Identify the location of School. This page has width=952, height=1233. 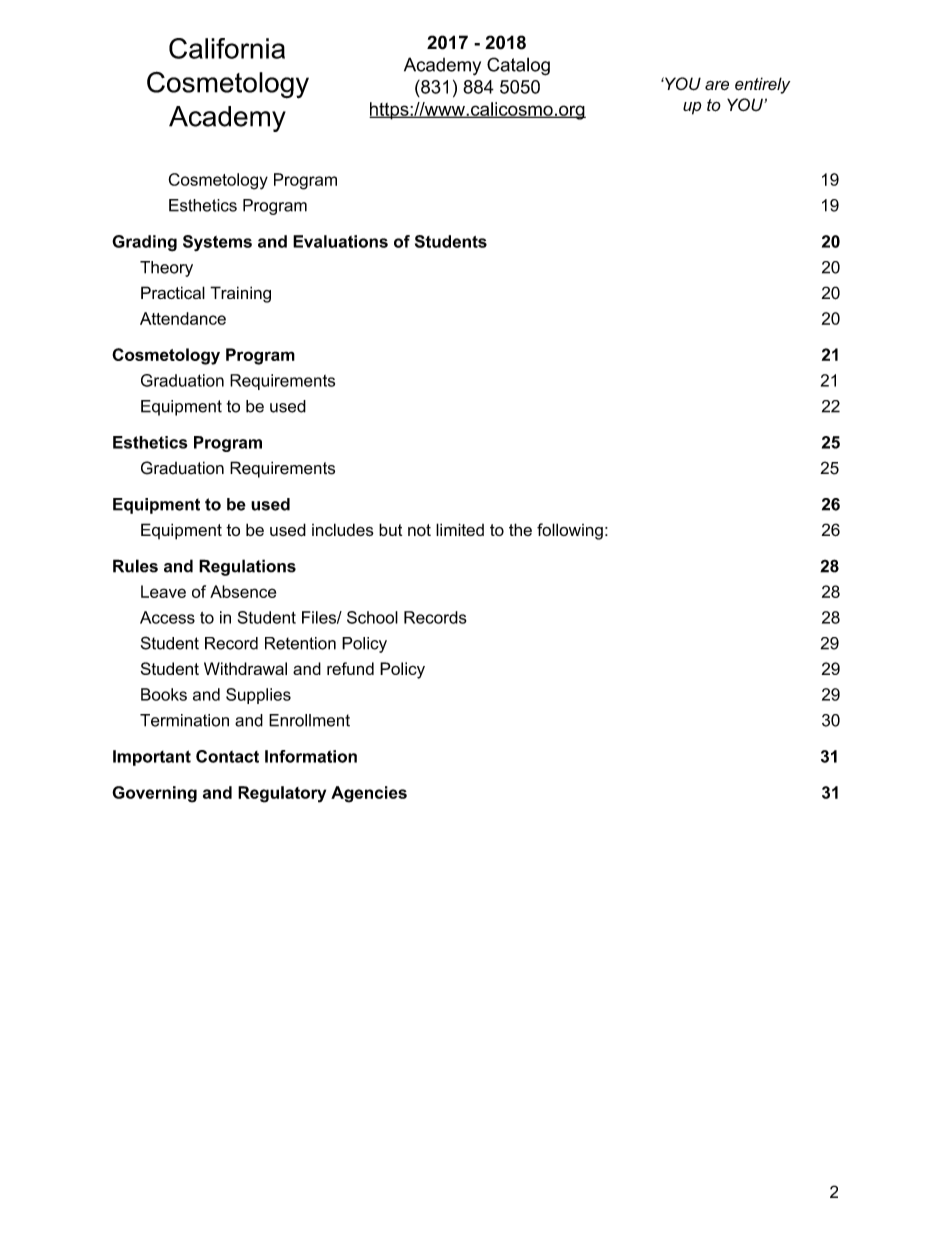
(372, 617).
